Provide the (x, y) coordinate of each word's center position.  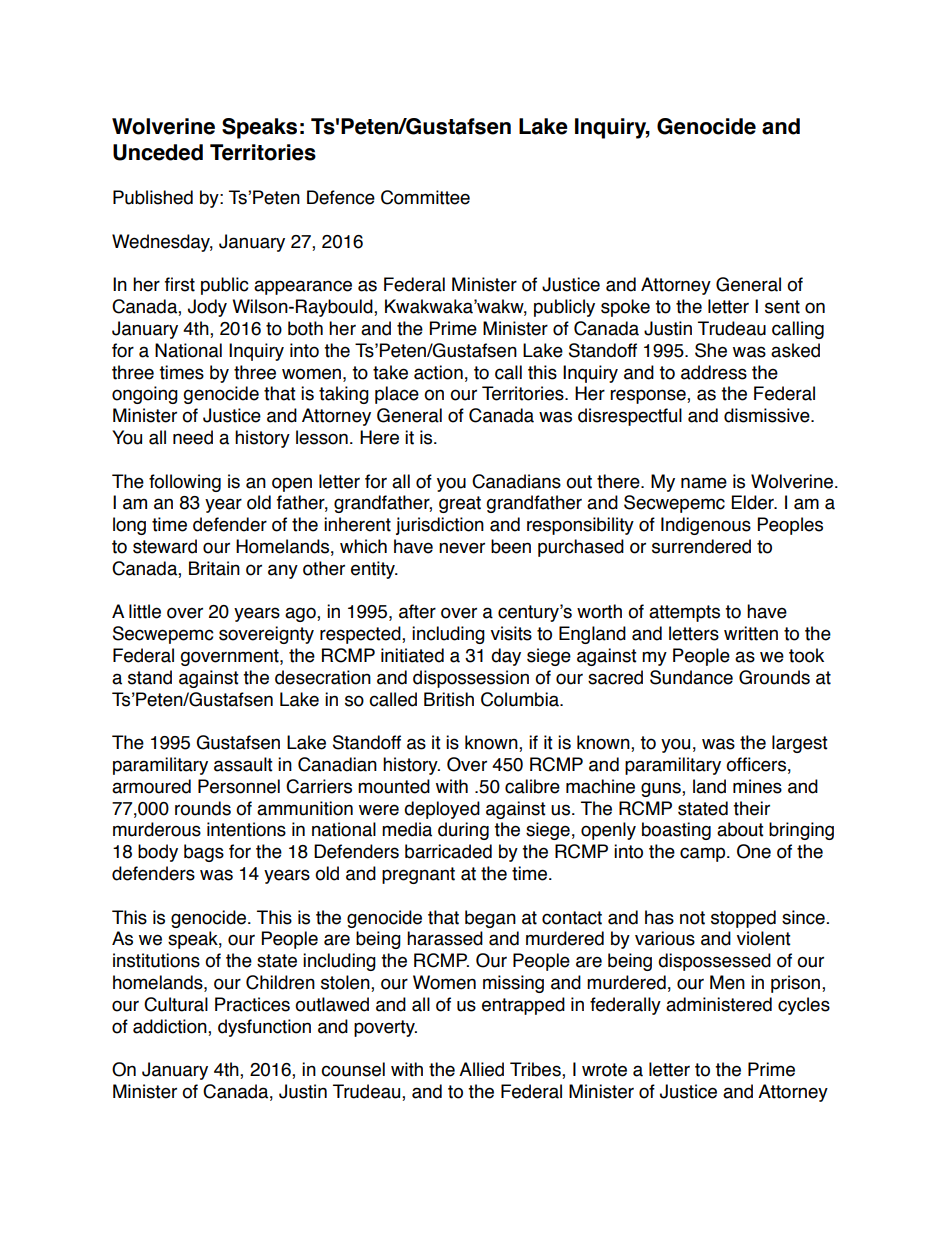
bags (204, 853)
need (193, 437)
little (145, 611)
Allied (481, 1069)
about (740, 829)
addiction (171, 1026)
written (751, 633)
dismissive (768, 415)
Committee (425, 197)
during (463, 831)
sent (782, 307)
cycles (804, 1006)
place (397, 395)
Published (153, 197)
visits (511, 633)
